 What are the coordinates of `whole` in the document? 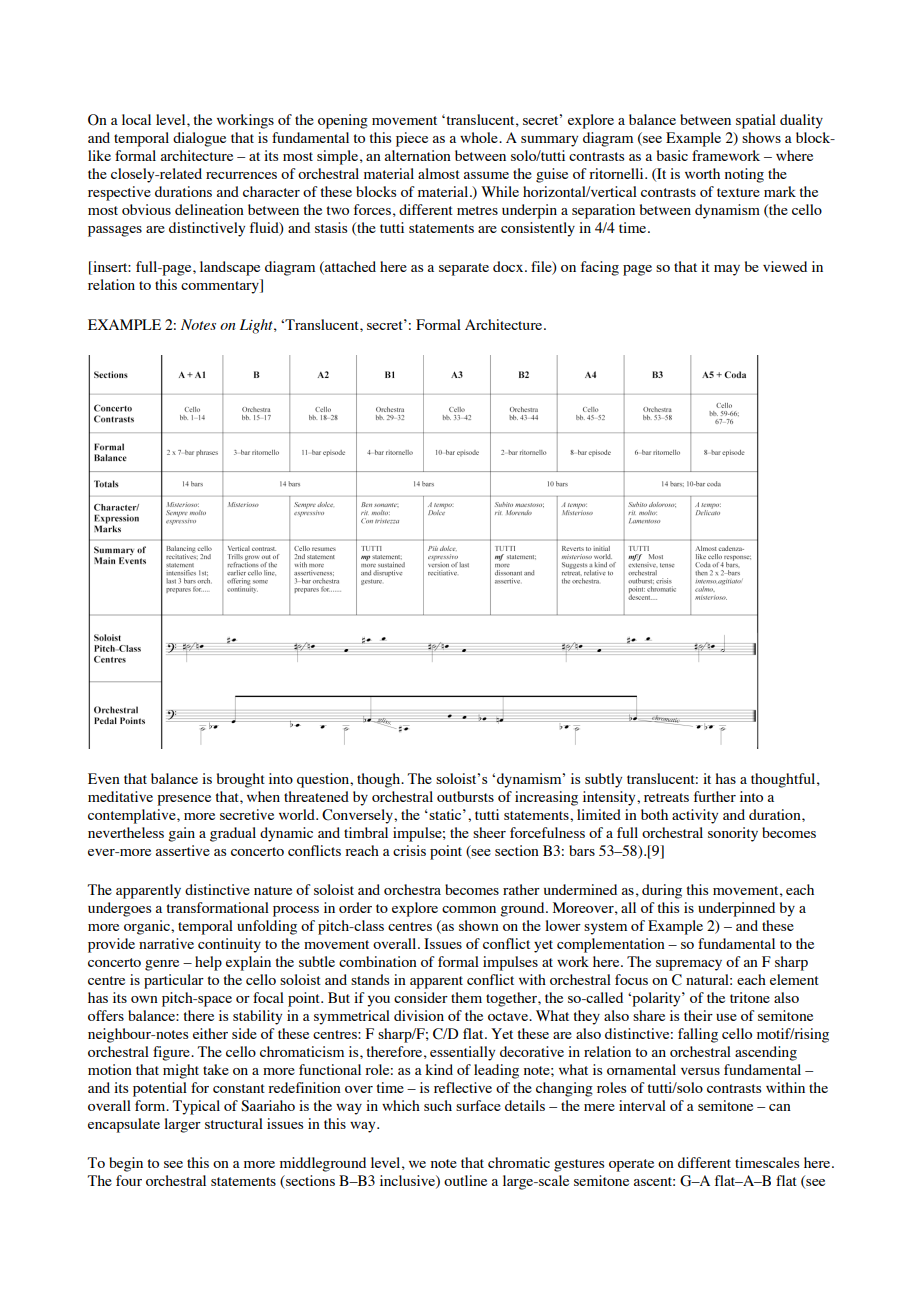 It's located at (480, 137).
